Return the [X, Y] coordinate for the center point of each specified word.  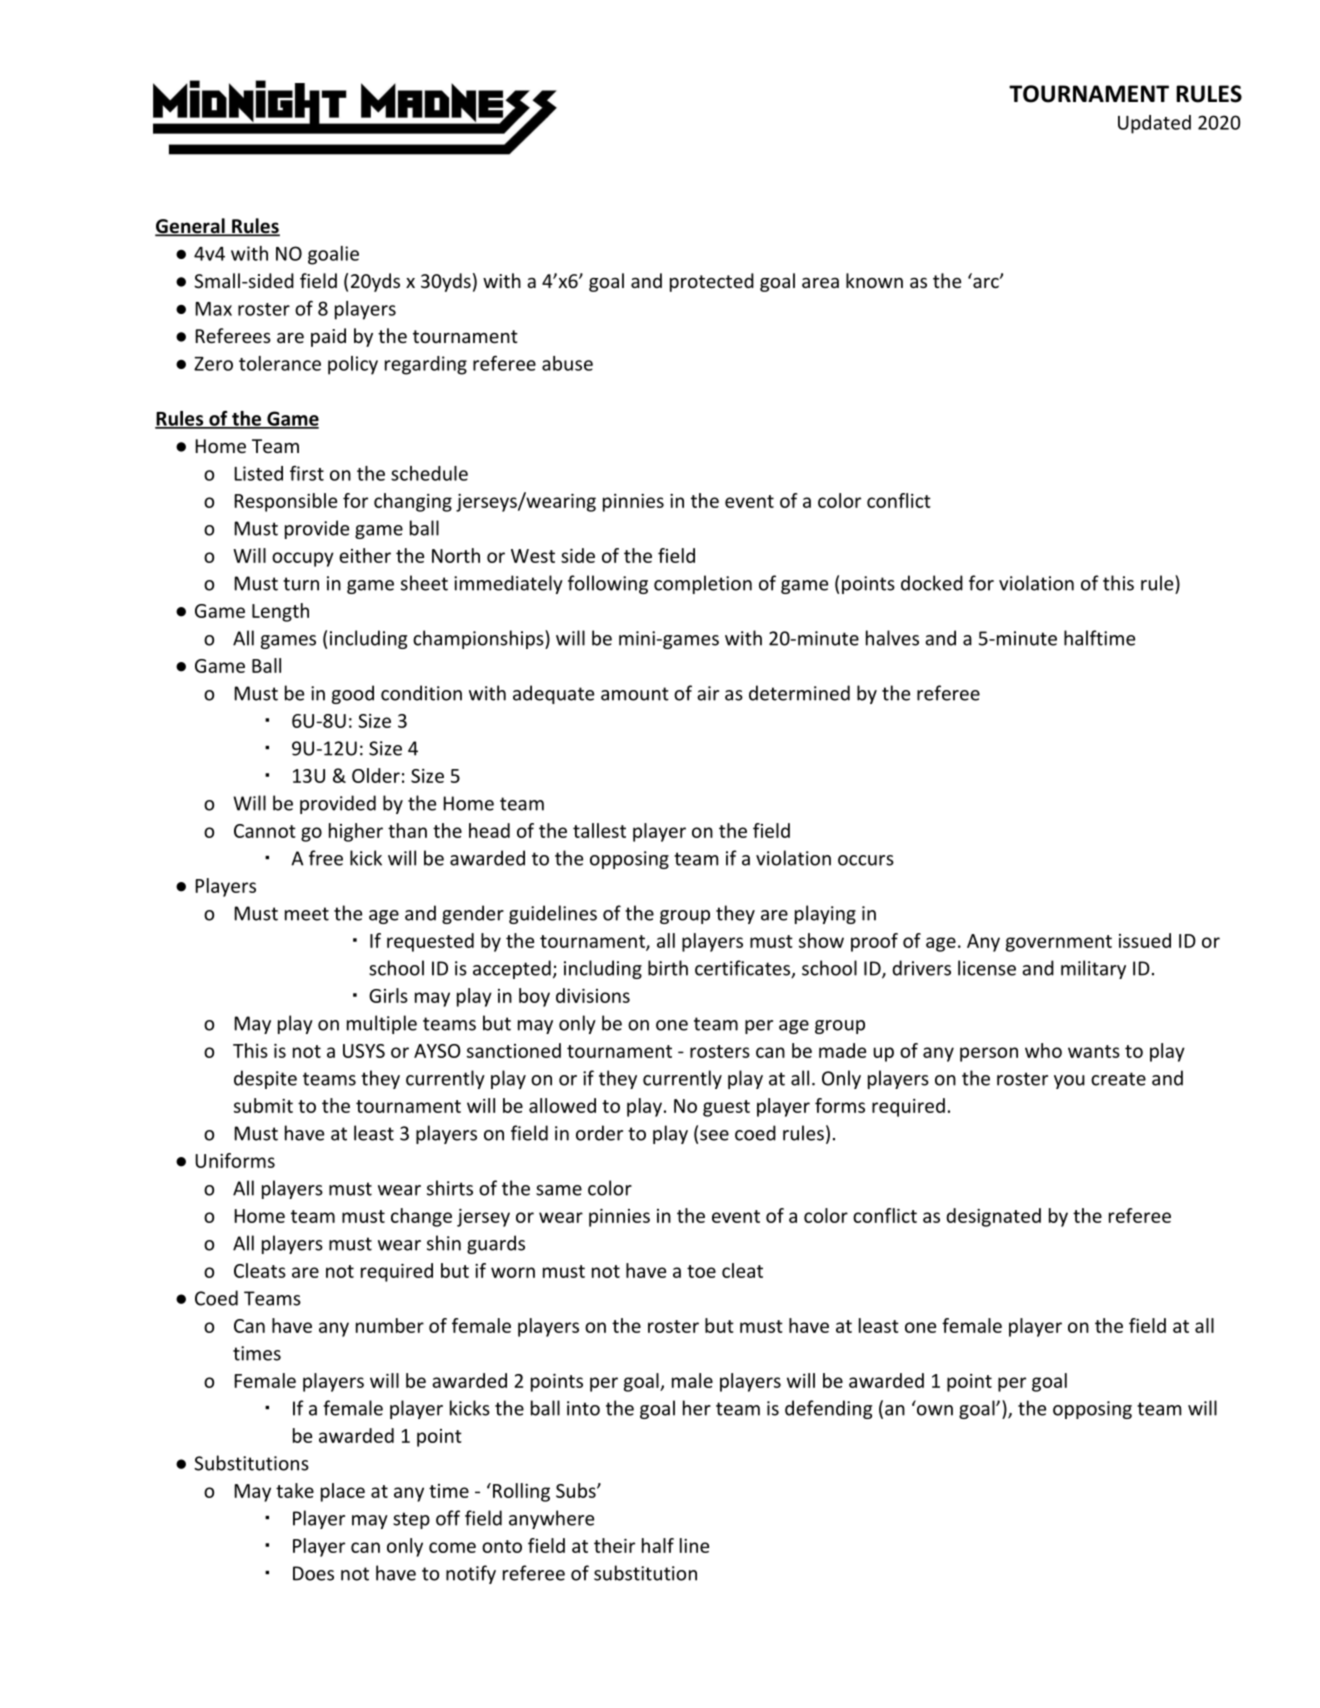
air [708, 693]
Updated [1154, 124]
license [987, 968]
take [295, 1490]
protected [712, 282]
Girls [388, 995]
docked [932, 583]
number [390, 1325]
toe [701, 1271]
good [353, 694]
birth [668, 968]
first [307, 473]
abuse [567, 363]
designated [993, 1217]
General [191, 227]
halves [892, 638]
